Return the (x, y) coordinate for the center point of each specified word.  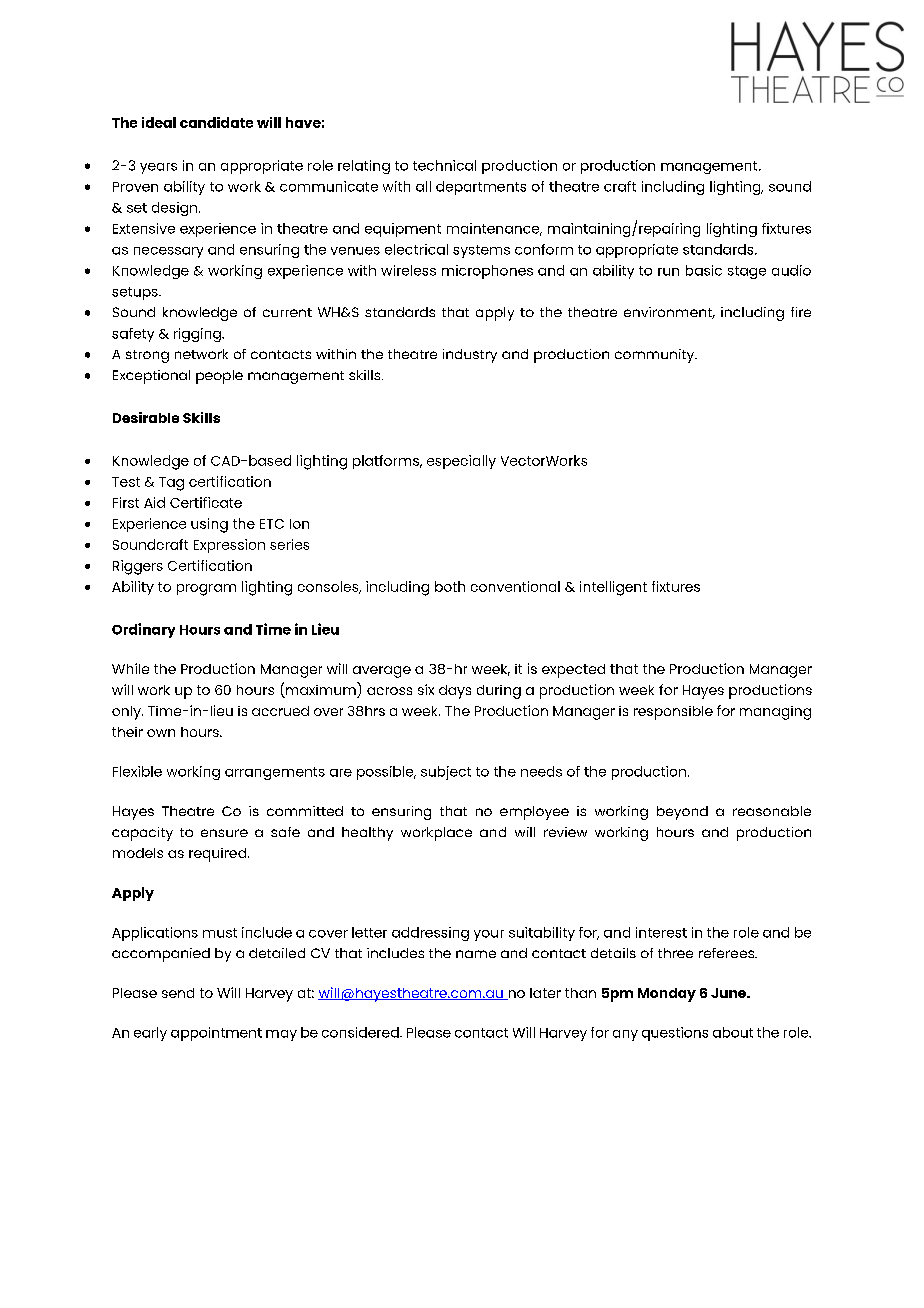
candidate (216, 122)
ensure (224, 833)
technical (444, 165)
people (219, 377)
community (656, 356)
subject (446, 773)
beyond (682, 813)
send (178, 993)
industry (470, 356)
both (450, 586)
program (206, 590)
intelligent (613, 588)
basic (704, 270)
